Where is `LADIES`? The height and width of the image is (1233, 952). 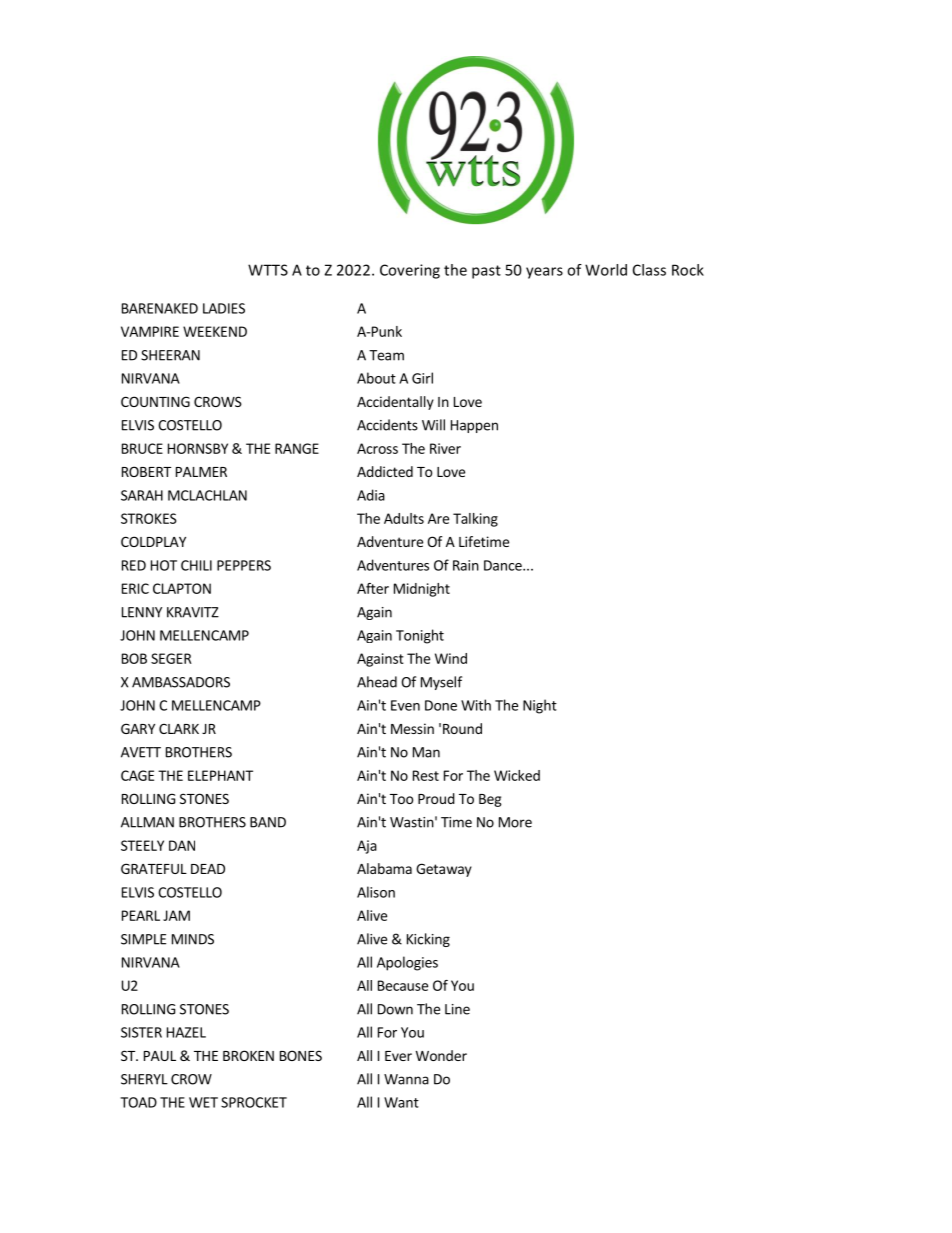 LADIES is located at coordinates (224, 308).
